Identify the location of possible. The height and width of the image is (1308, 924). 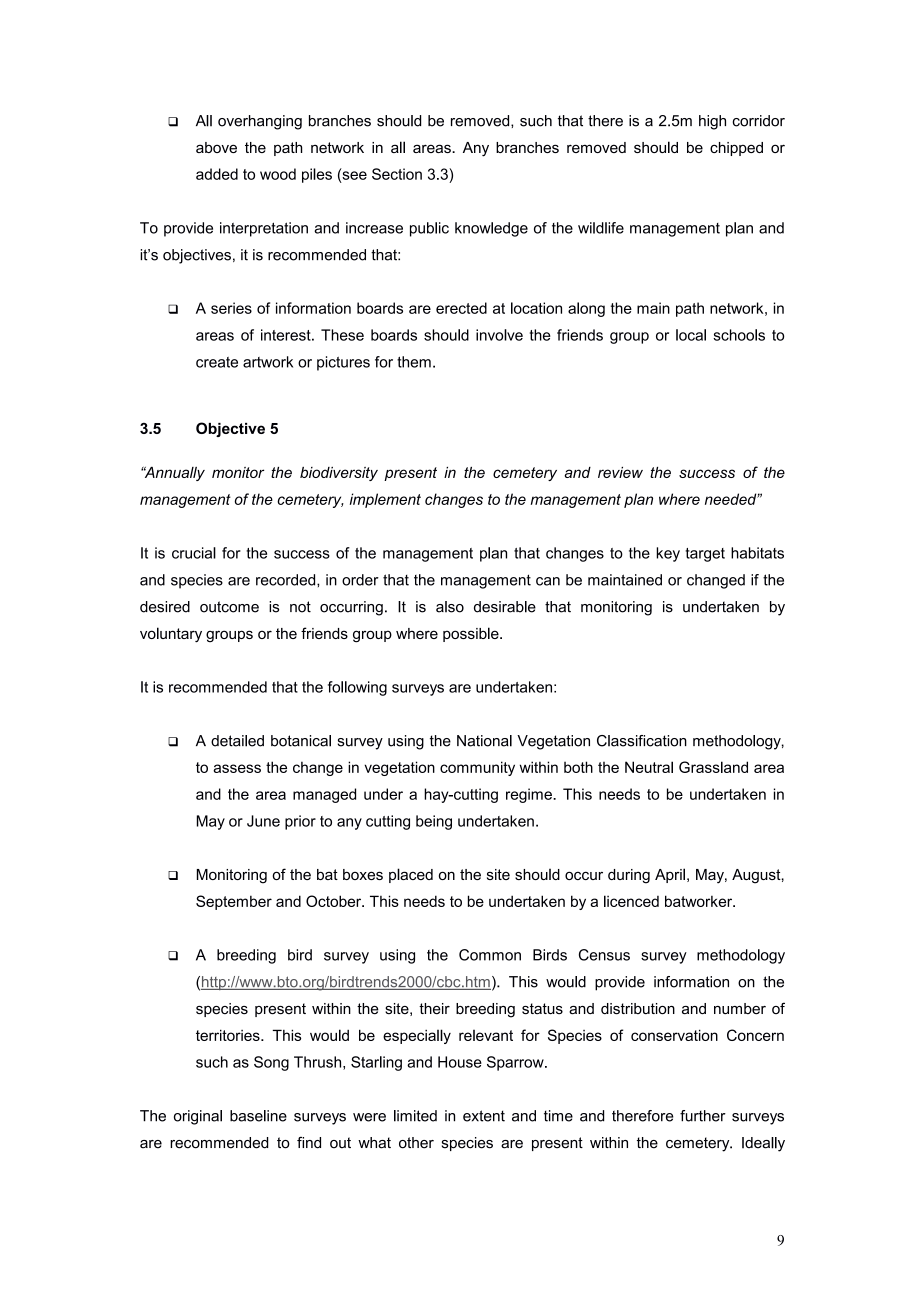
(472, 634).
